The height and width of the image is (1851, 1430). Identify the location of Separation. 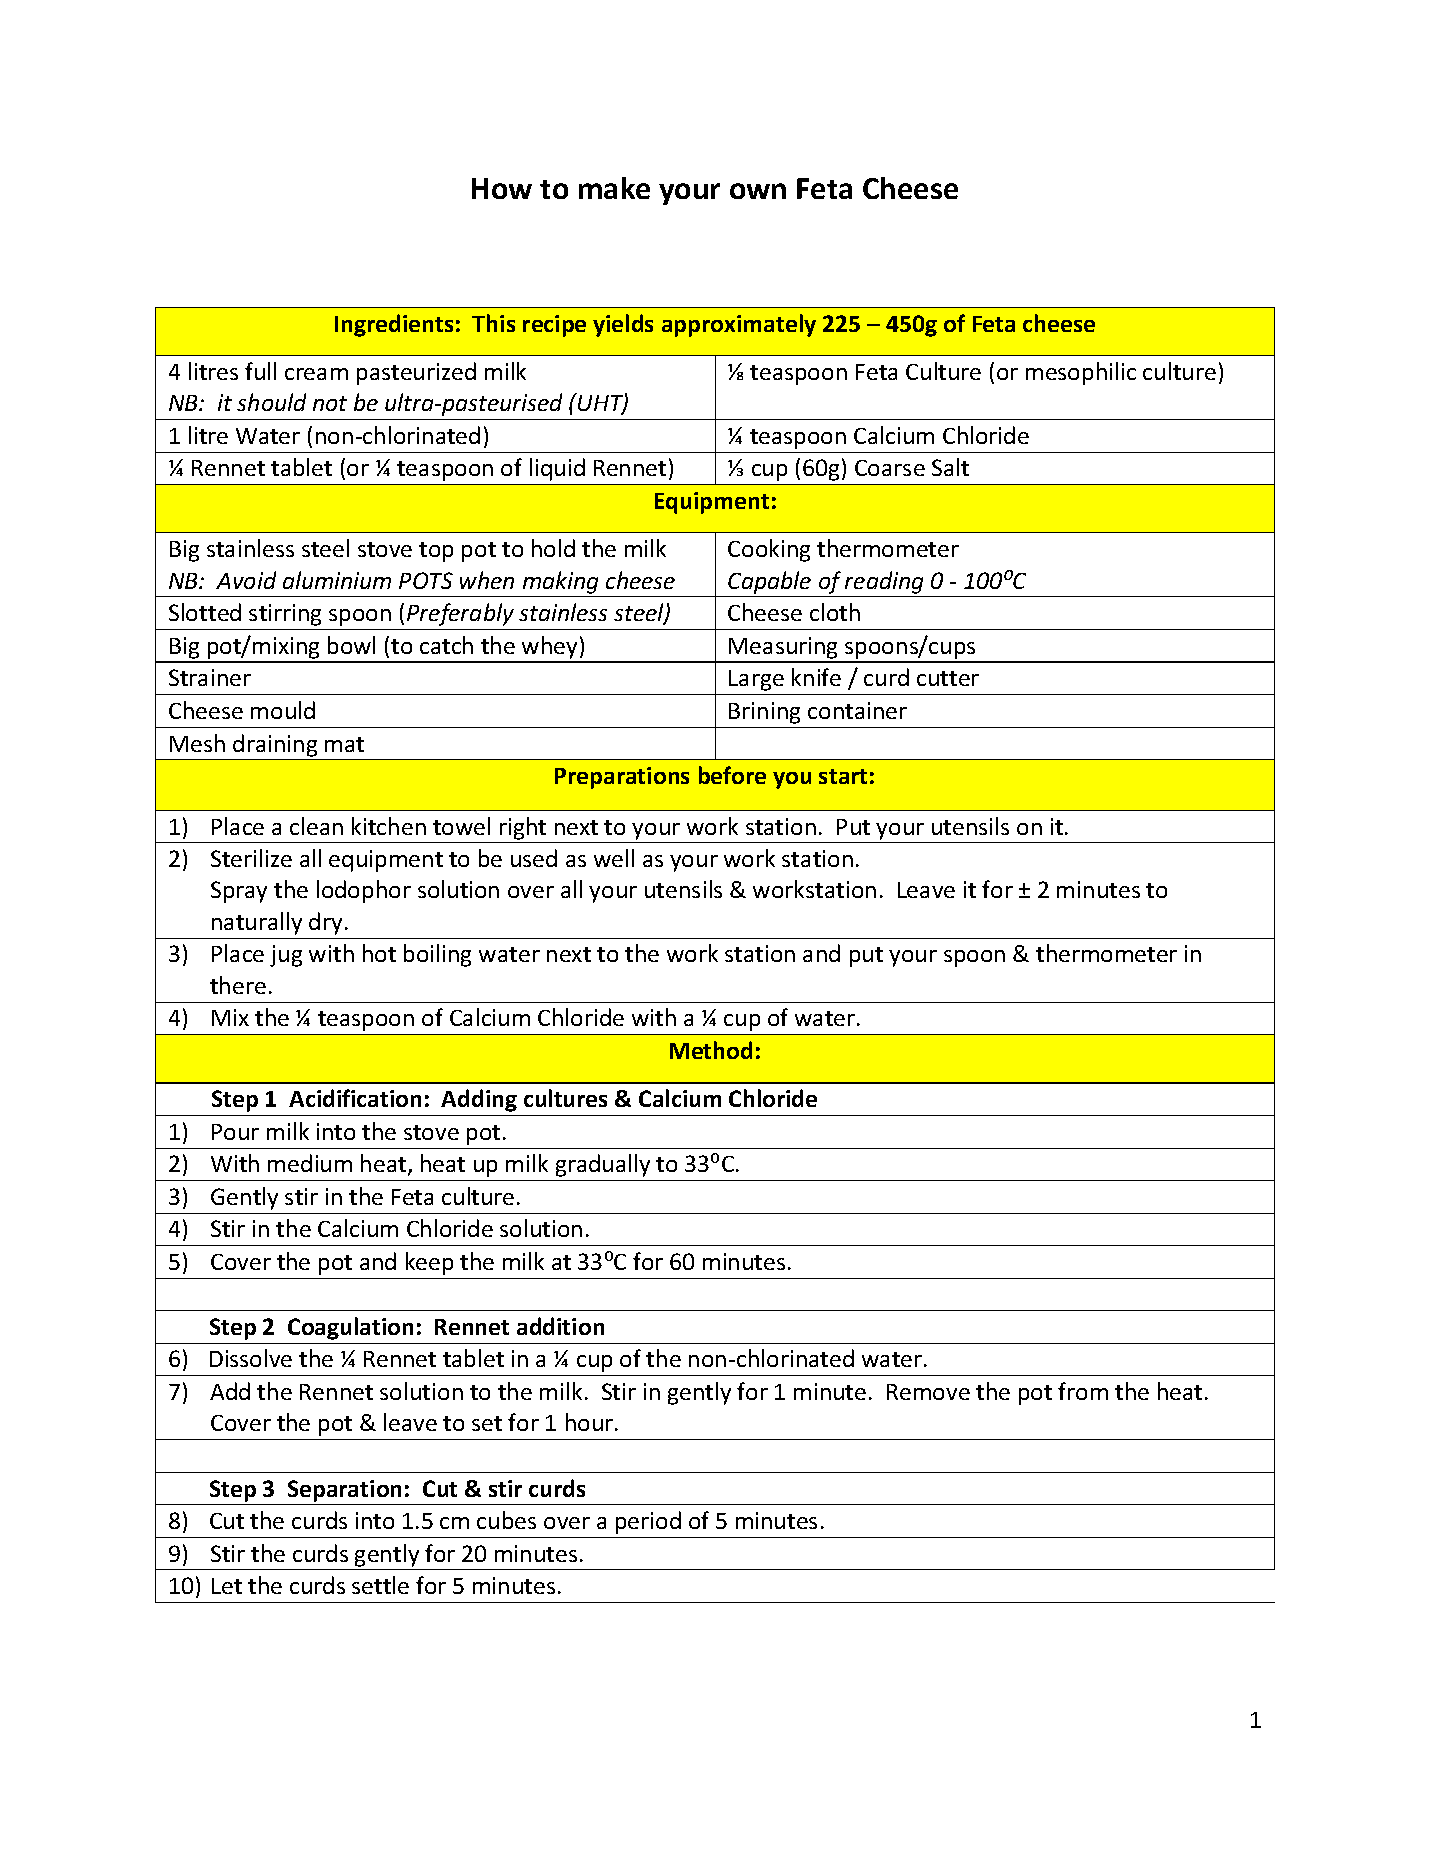
(344, 1491).
